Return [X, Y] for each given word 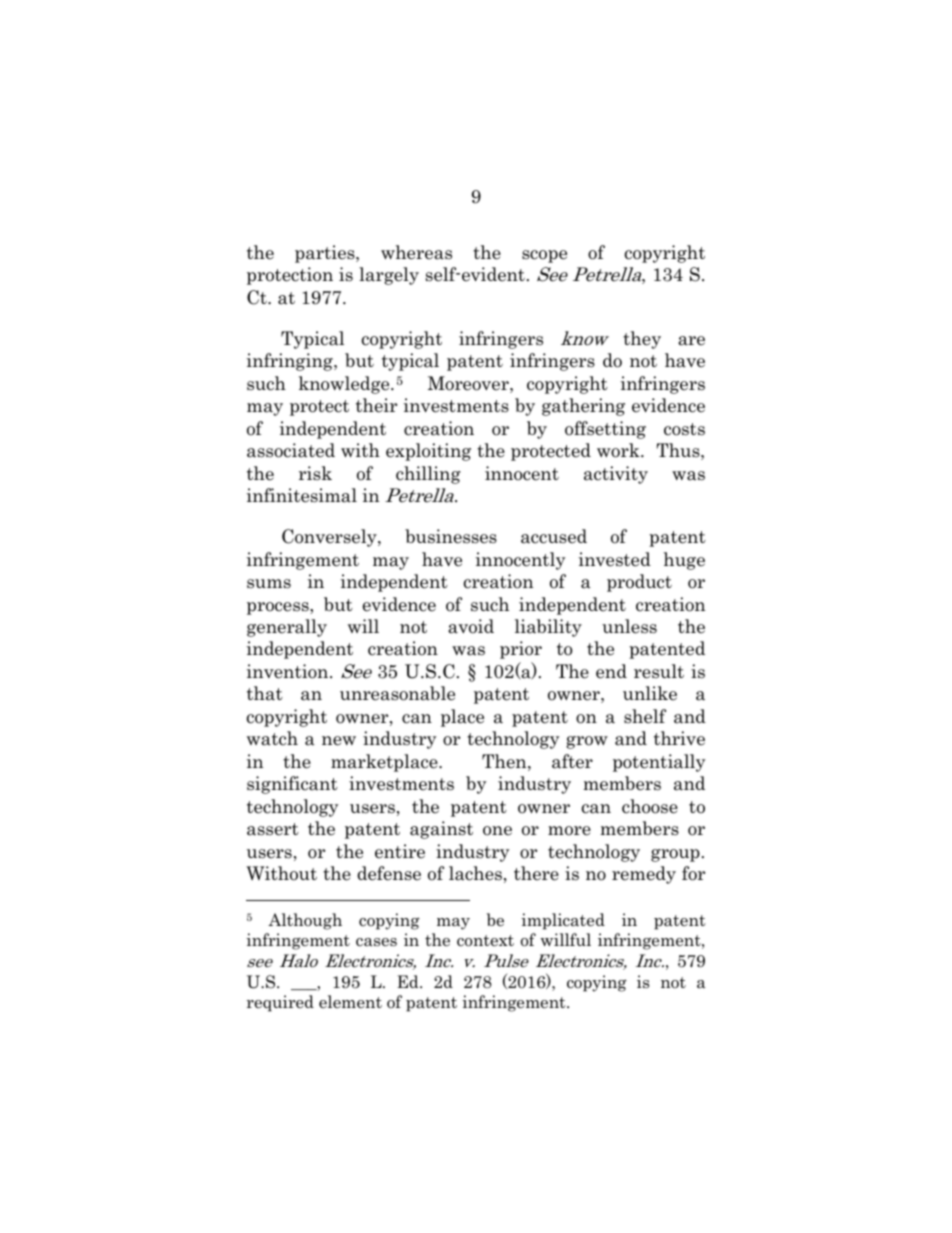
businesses [451, 536]
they [642, 340]
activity [616, 475]
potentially [659, 763]
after [572, 761]
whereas [416, 252]
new [339, 741]
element [350, 1001]
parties [326, 254]
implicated [563, 921]
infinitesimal [302, 495]
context [485, 941]
